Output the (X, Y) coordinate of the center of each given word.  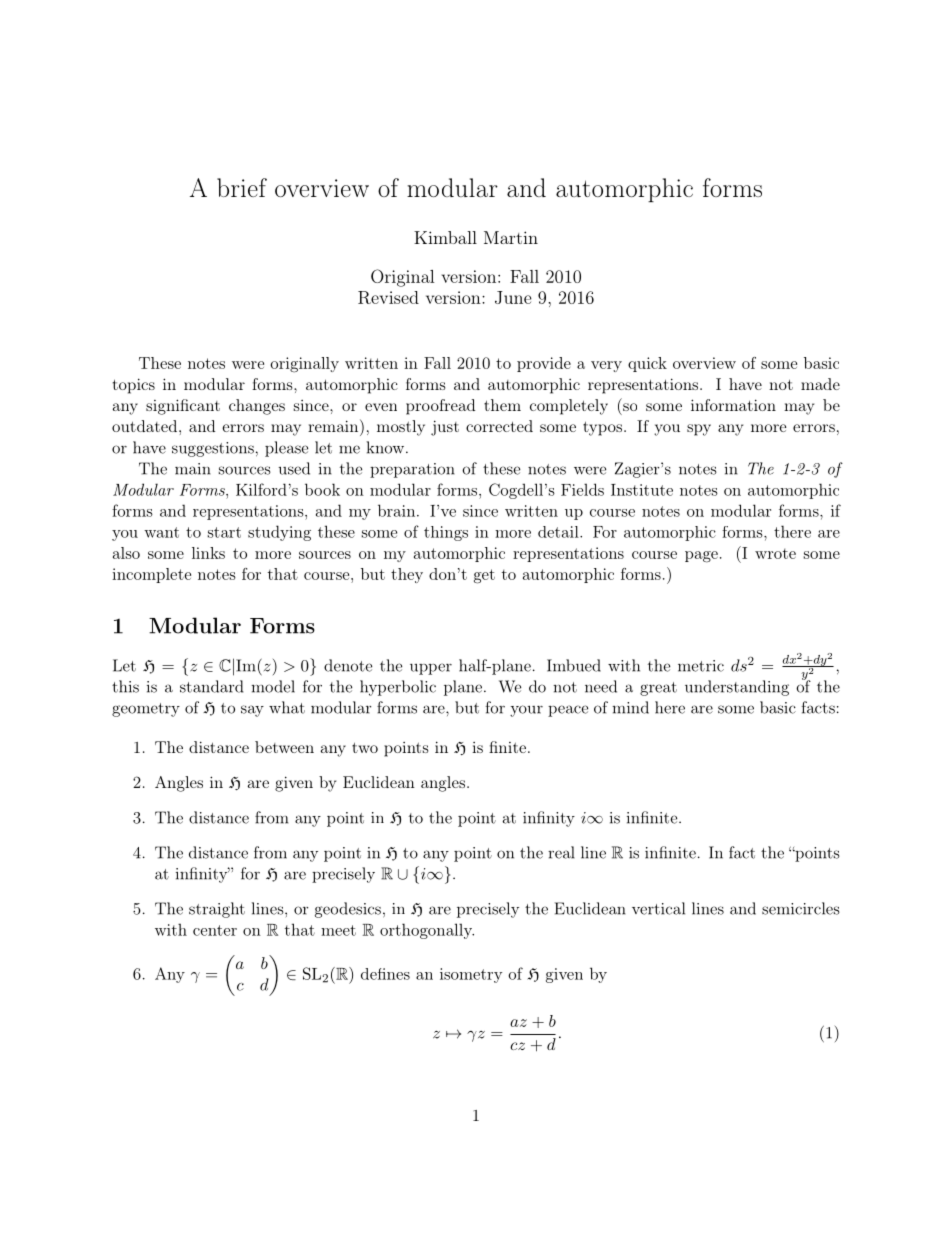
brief (242, 187)
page (701, 557)
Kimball (445, 237)
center (215, 930)
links (208, 553)
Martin (511, 237)
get (484, 576)
